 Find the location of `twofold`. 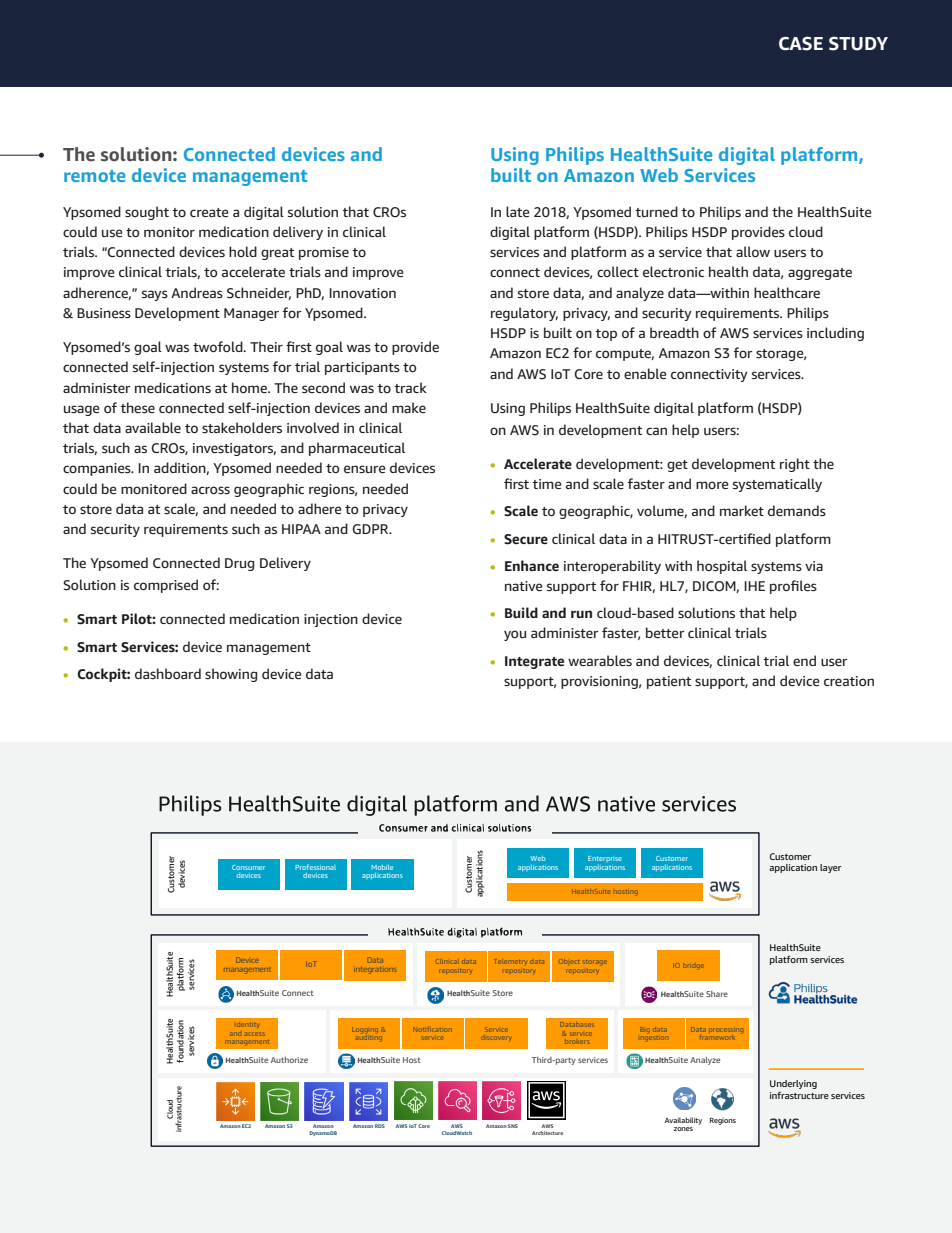

twofold is located at coordinates (219, 346).
